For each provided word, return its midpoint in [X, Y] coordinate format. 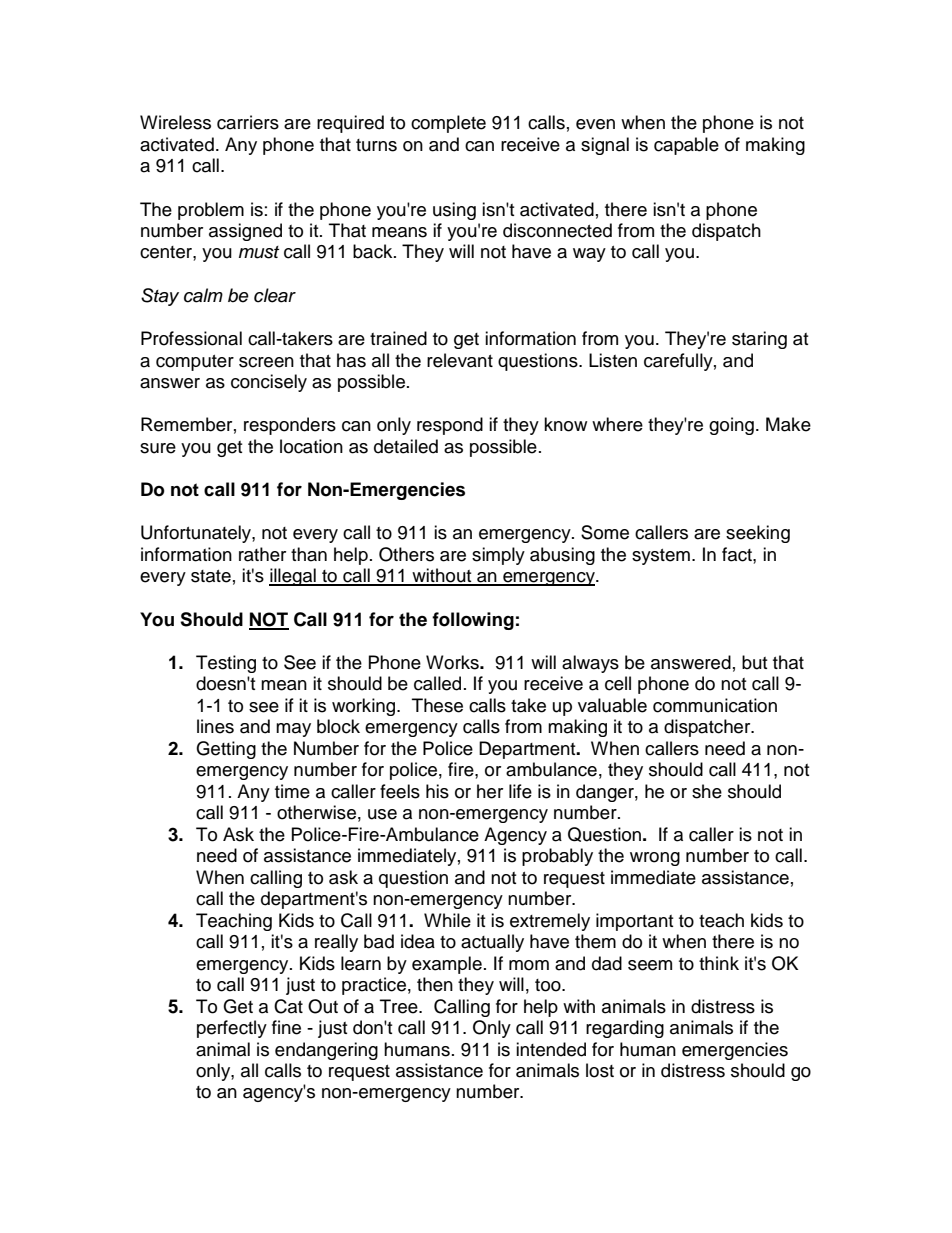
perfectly [232, 1029]
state [211, 576]
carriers [248, 122]
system [661, 557]
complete [448, 124]
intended [551, 1049]
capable [686, 146]
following [473, 621]
